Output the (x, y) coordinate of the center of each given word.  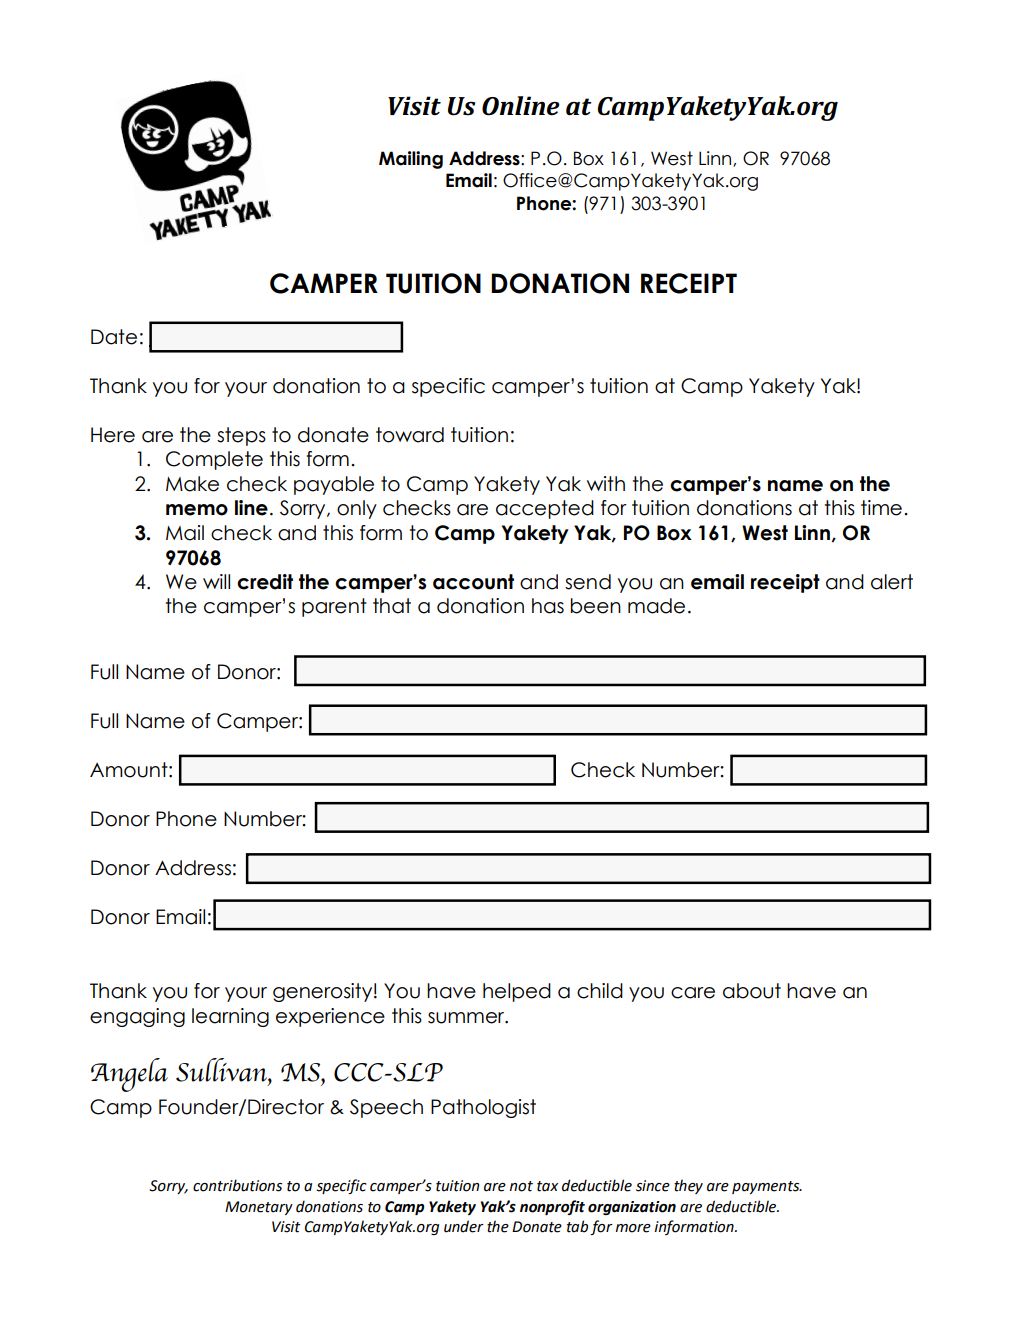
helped (517, 992)
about (752, 991)
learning (230, 1017)
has (548, 606)
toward (410, 435)
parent (334, 607)
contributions (237, 1185)
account (473, 582)
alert (892, 582)
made (656, 606)
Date (114, 337)
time (881, 508)
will (216, 581)
